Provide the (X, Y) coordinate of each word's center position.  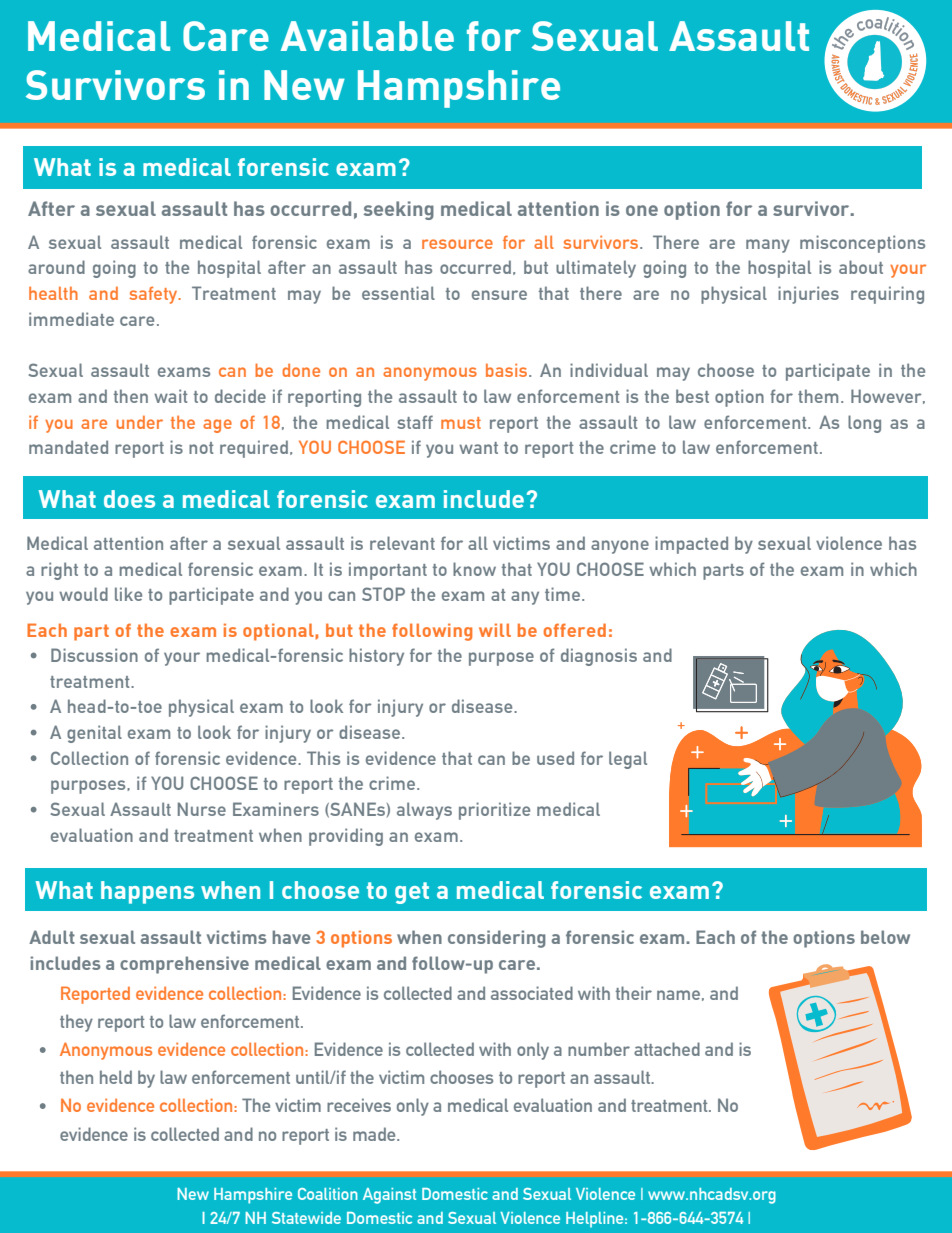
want (478, 448)
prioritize (494, 811)
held (116, 1077)
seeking (399, 210)
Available (367, 36)
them (818, 396)
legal (628, 760)
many (768, 246)
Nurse (202, 809)
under (139, 422)
